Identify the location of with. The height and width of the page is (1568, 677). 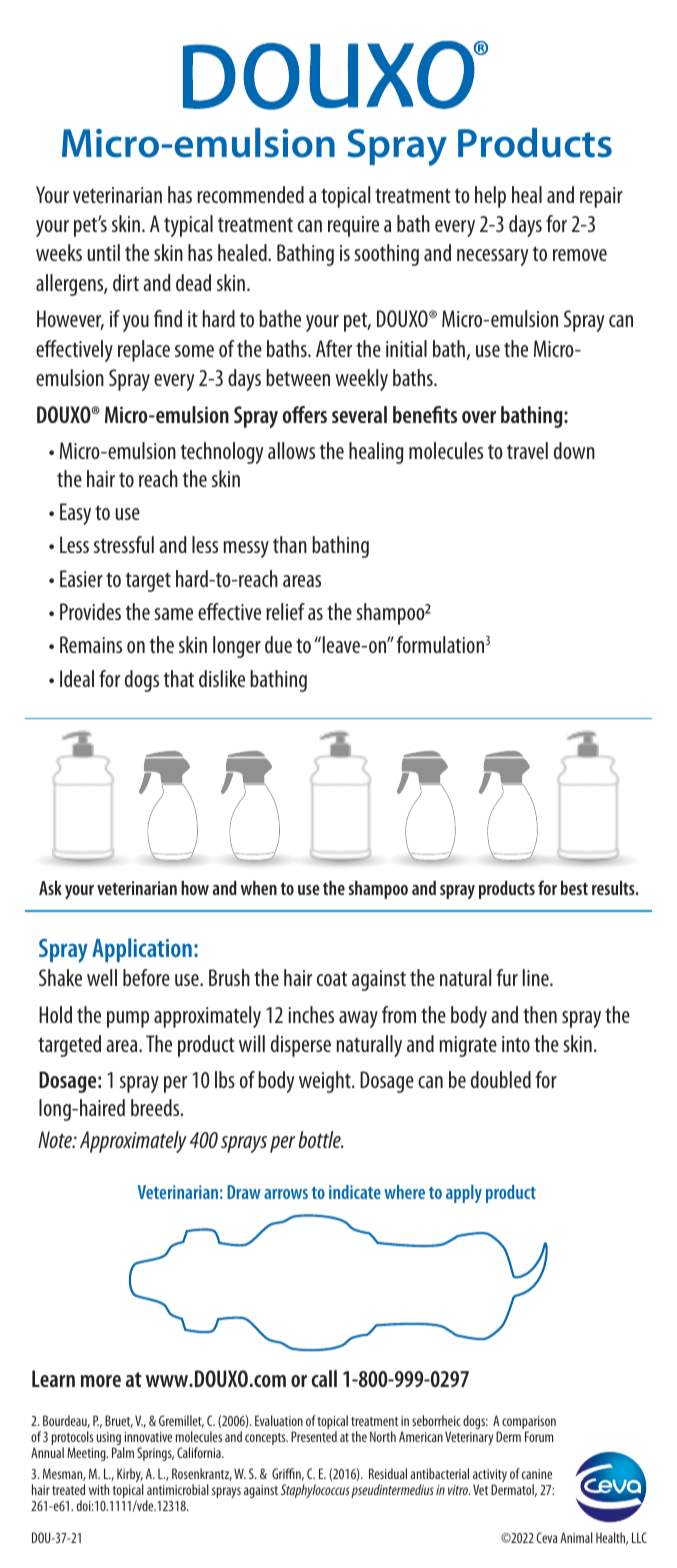
(99, 1489).
